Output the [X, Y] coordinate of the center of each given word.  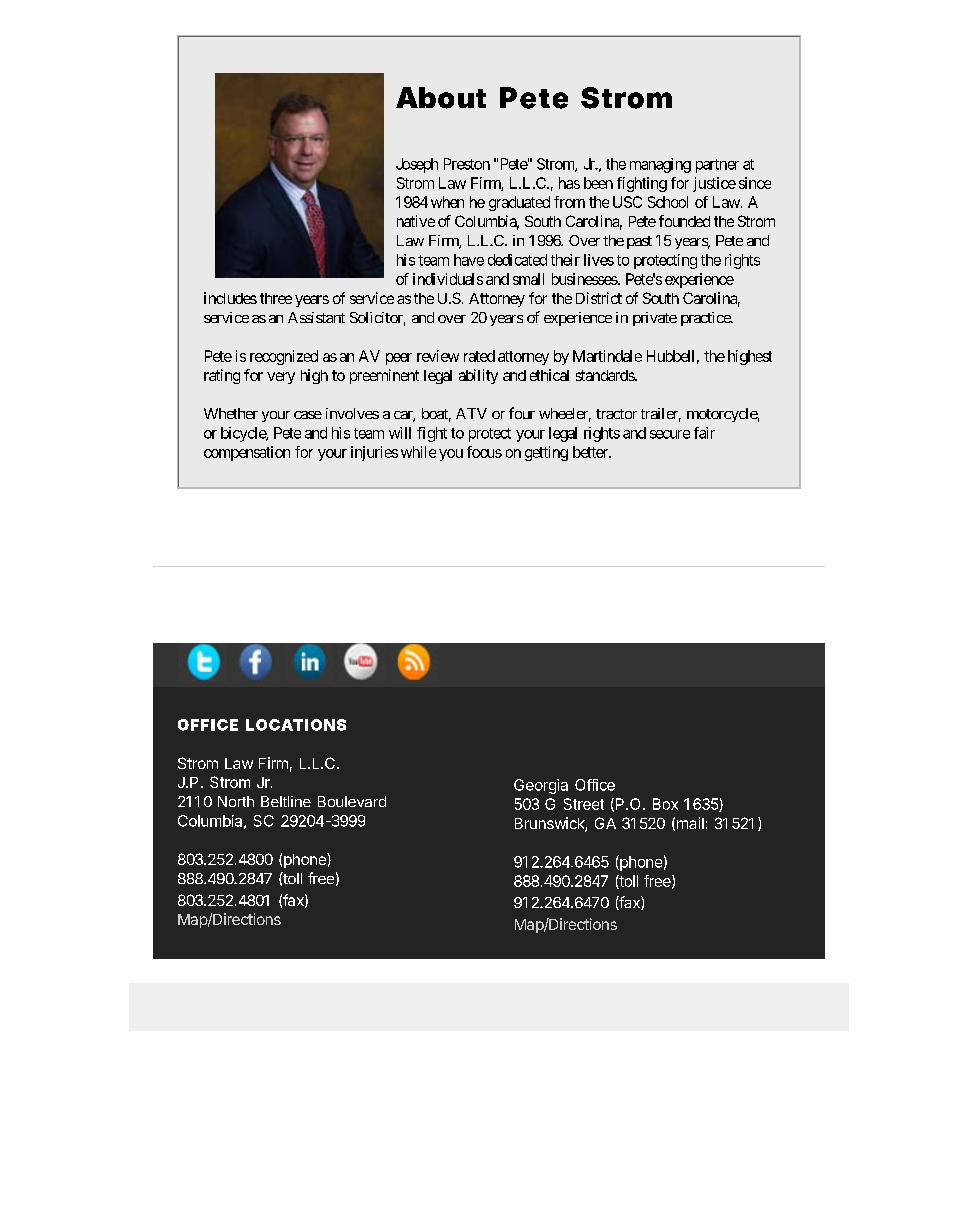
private [655, 319]
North [236, 801]
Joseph [417, 165]
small [528, 279]
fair [704, 433]
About [441, 98]
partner [717, 166]
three [276, 298]
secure [670, 434]
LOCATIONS [296, 725]
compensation [247, 453]
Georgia [541, 786]
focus [484, 452]
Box [665, 804]
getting [546, 453]
